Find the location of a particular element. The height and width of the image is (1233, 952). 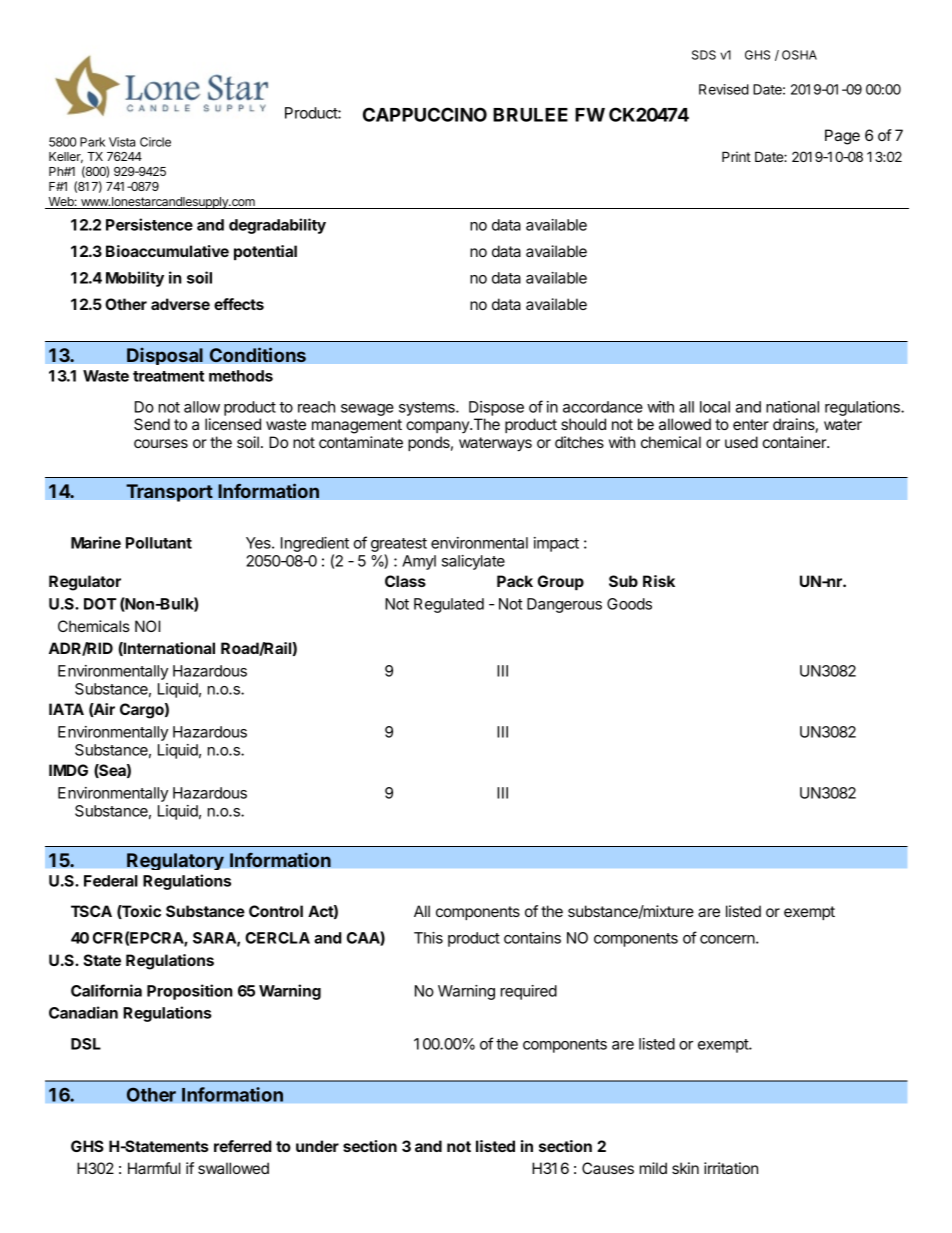

Revised is located at coordinates (724, 89).
